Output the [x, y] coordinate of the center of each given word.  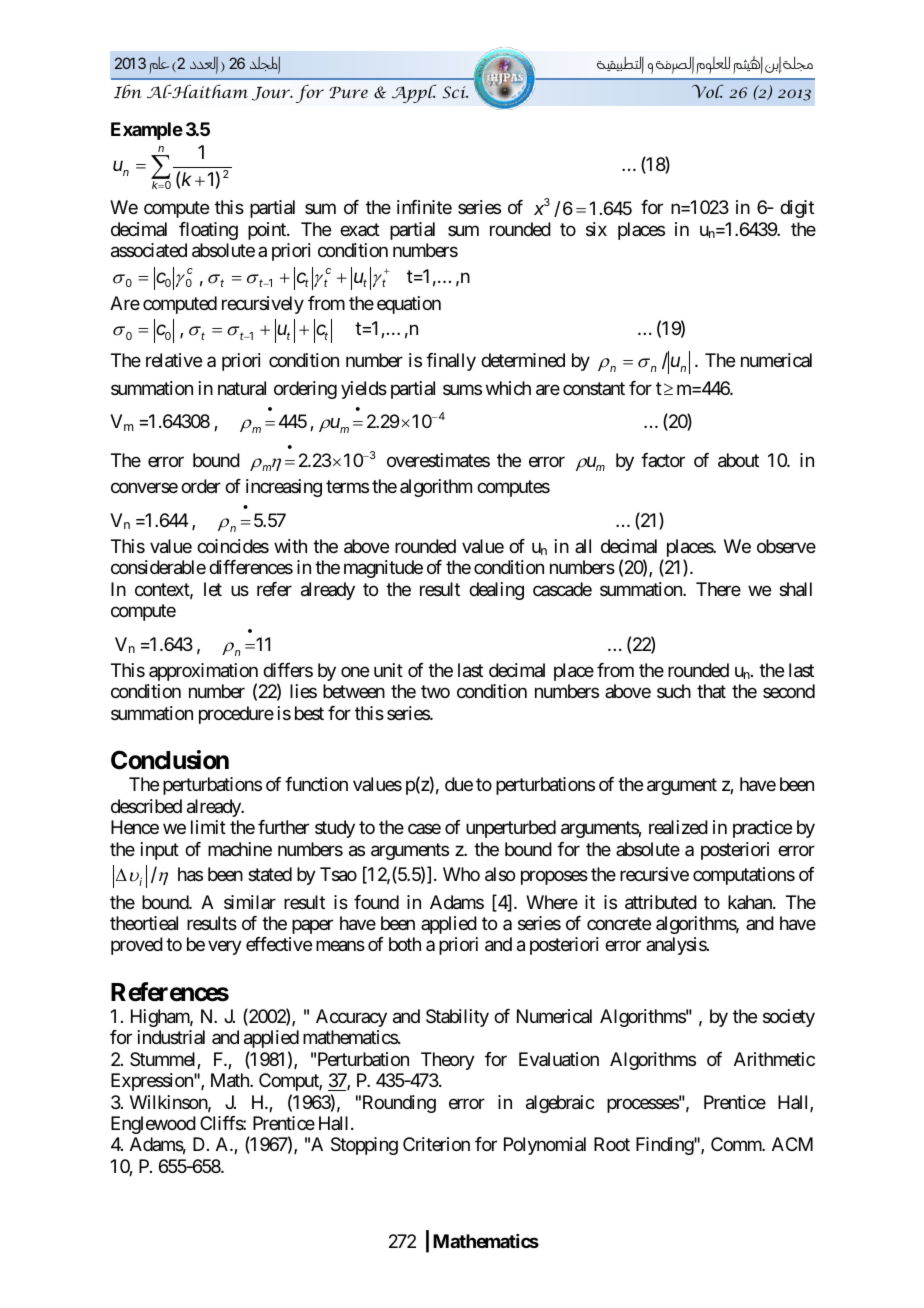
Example [147, 131]
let [213, 589]
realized [678, 827]
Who [461, 874]
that [711, 691]
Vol [707, 91]
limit [208, 827]
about [738, 460]
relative [174, 360]
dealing [496, 591]
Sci [455, 92]
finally [451, 362]
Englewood [153, 1125]
